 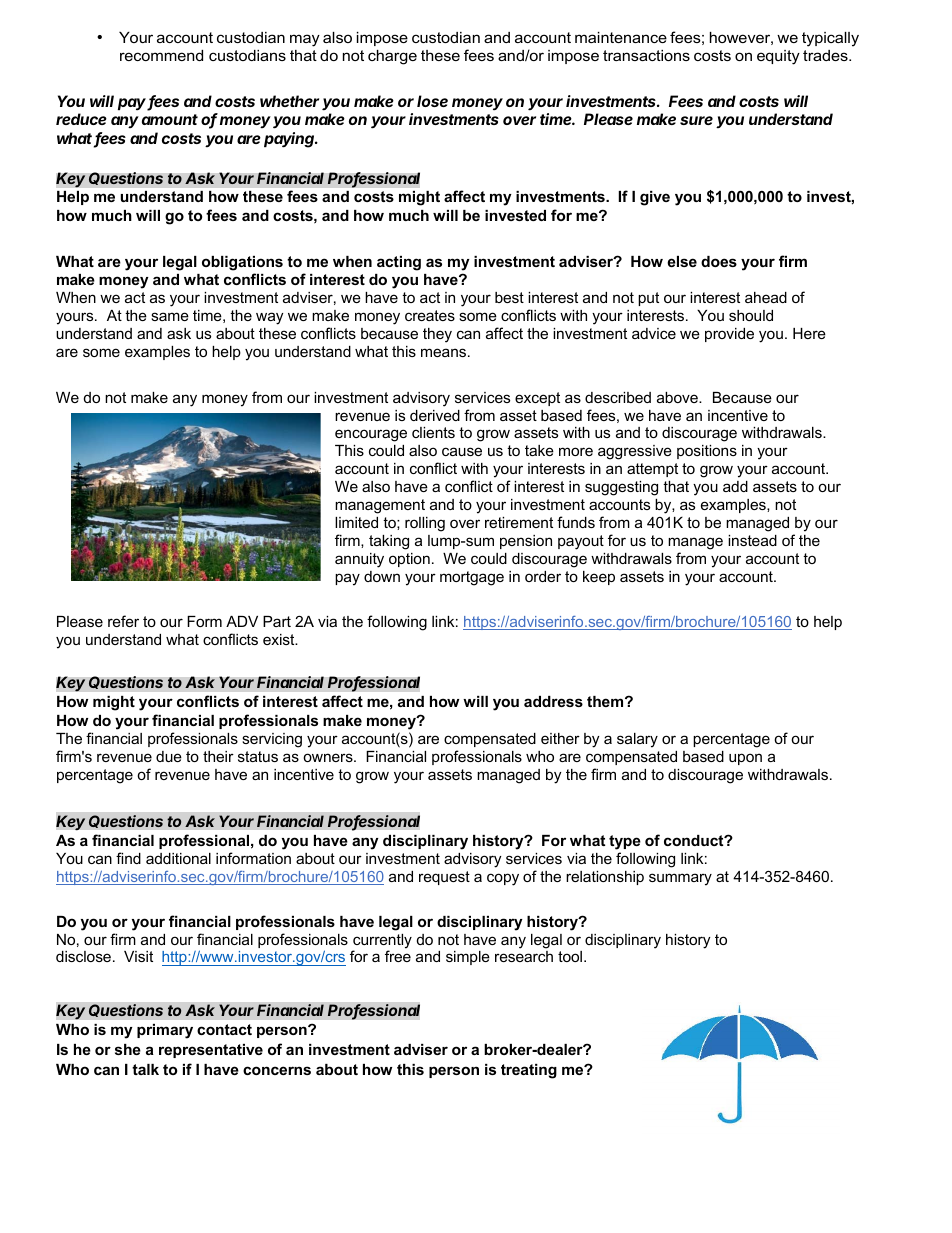 What do you see at coordinates (444, 878) in the screenshot?
I see `request` at bounding box center [444, 878].
